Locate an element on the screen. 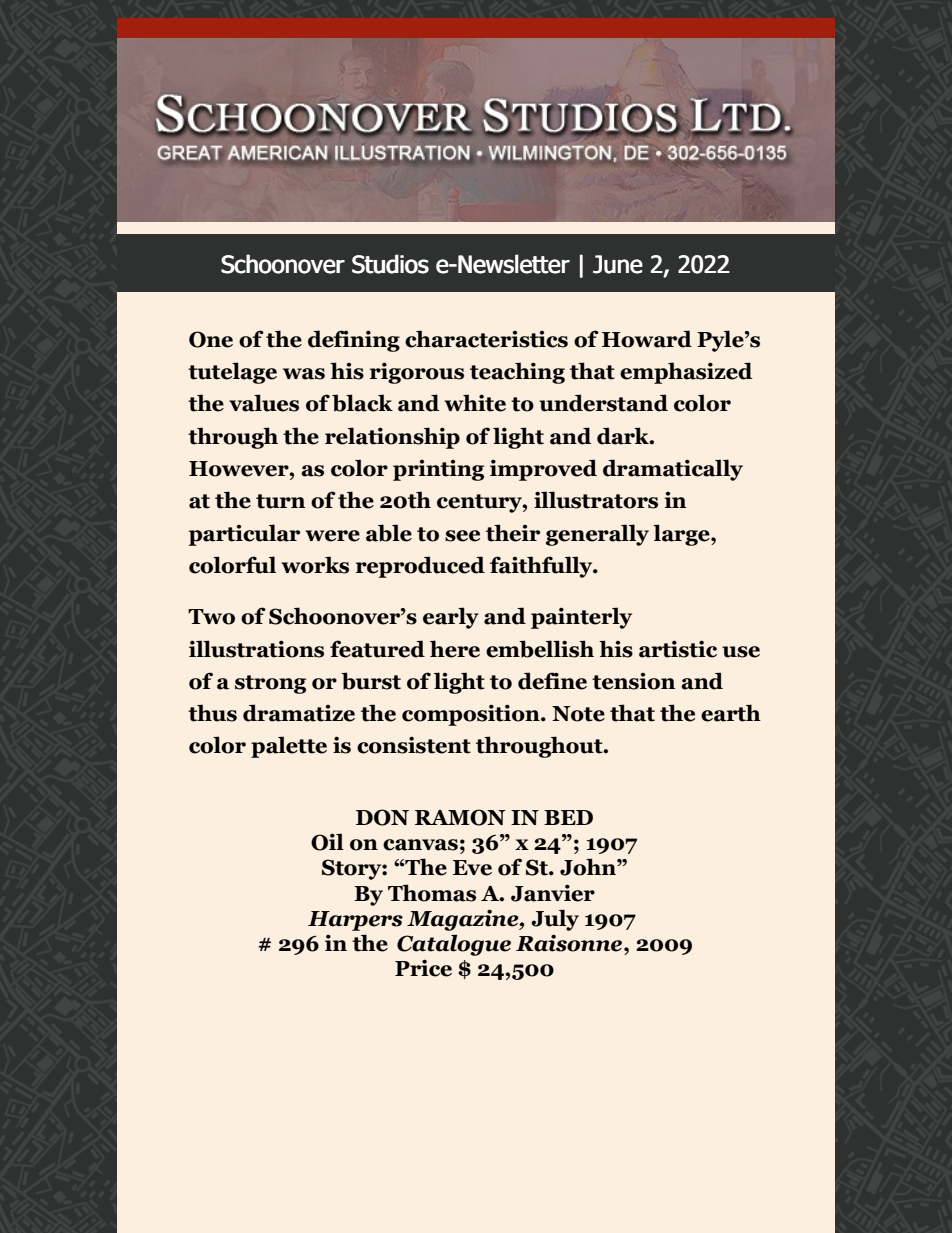  One is located at coordinates (211, 339).
